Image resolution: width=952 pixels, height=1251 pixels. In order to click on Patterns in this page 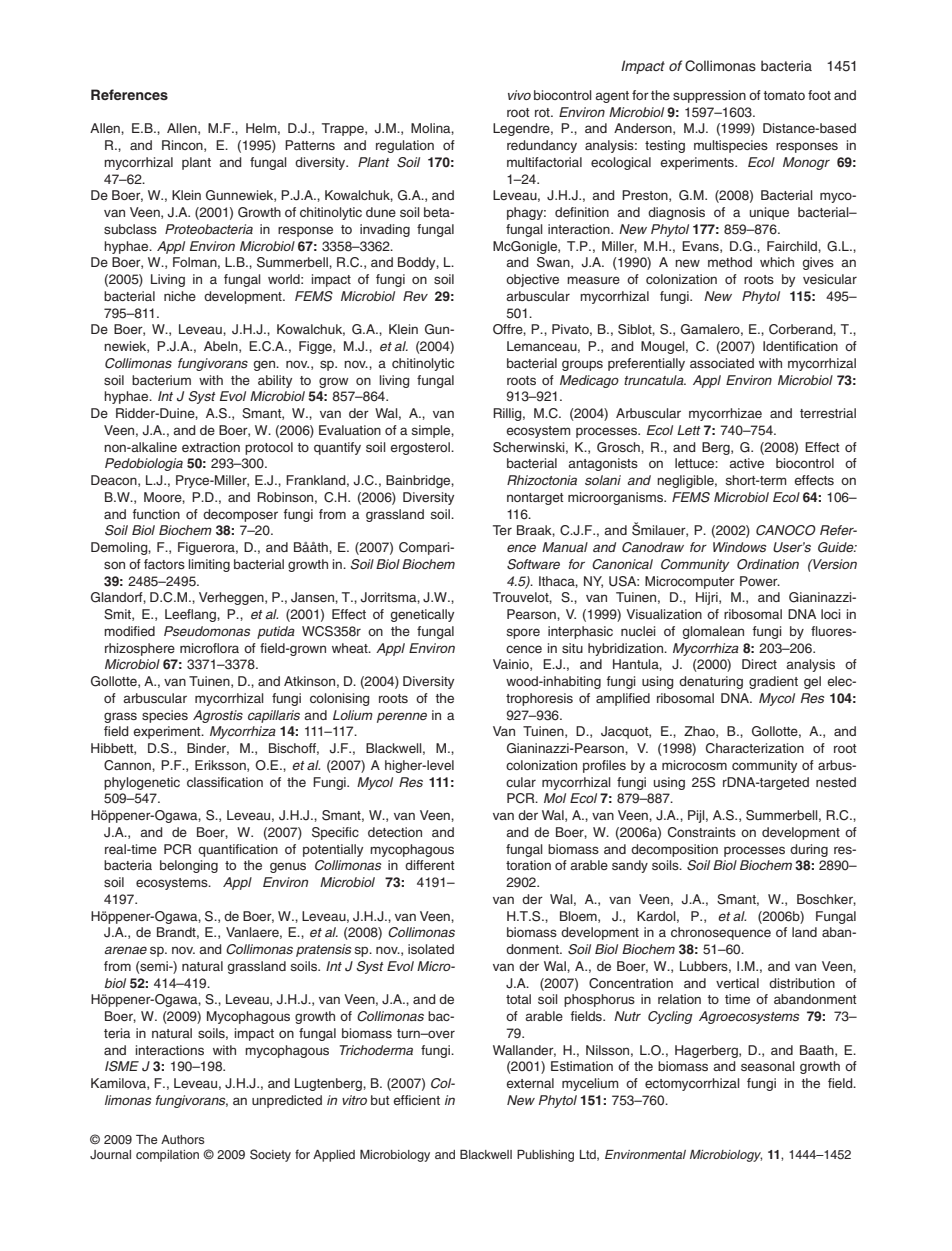, I will do `click(310, 145)`.
